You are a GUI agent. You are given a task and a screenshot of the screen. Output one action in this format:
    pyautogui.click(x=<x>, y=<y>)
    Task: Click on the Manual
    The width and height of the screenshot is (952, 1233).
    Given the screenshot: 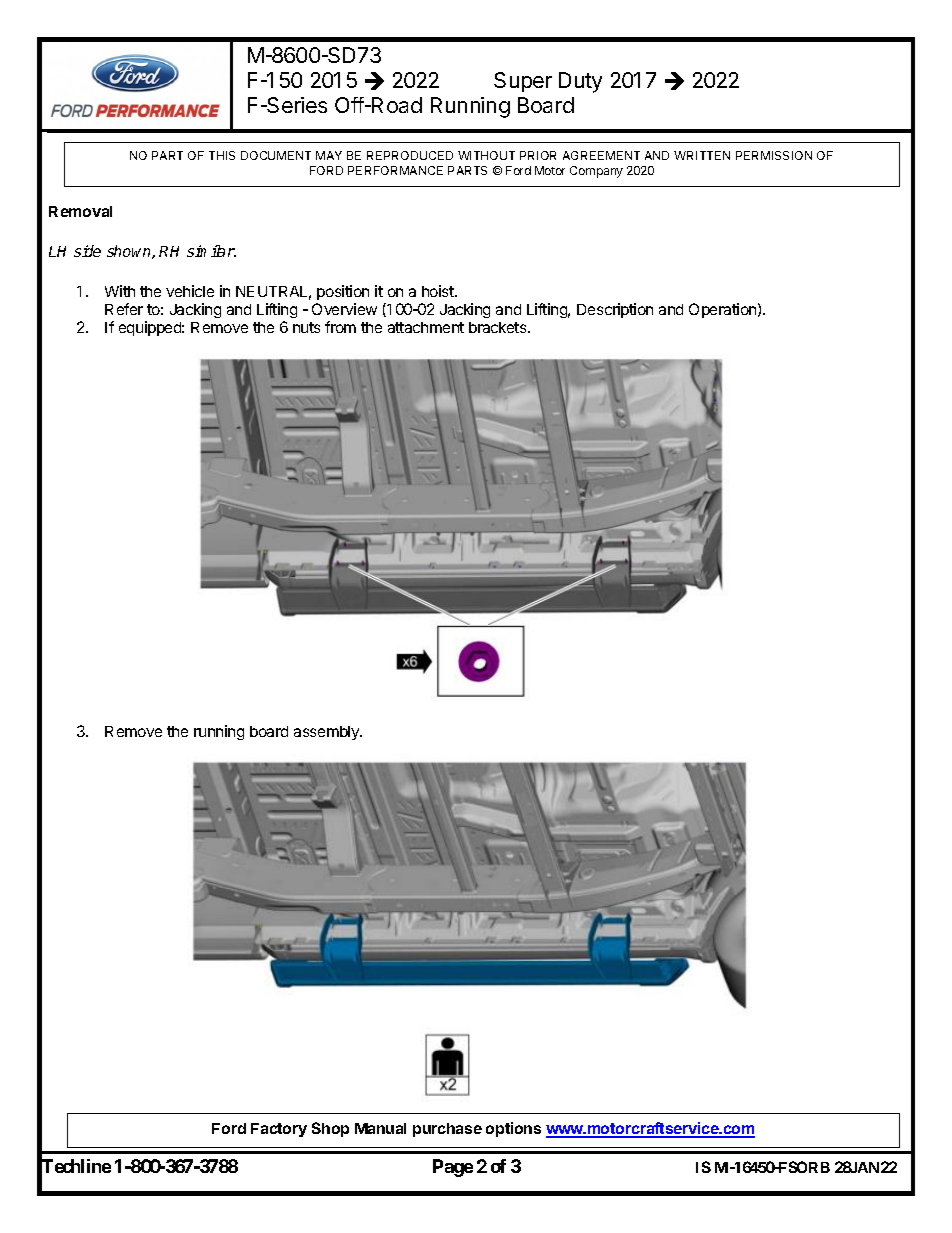 What is the action you would take?
    pyautogui.click(x=380, y=1128)
